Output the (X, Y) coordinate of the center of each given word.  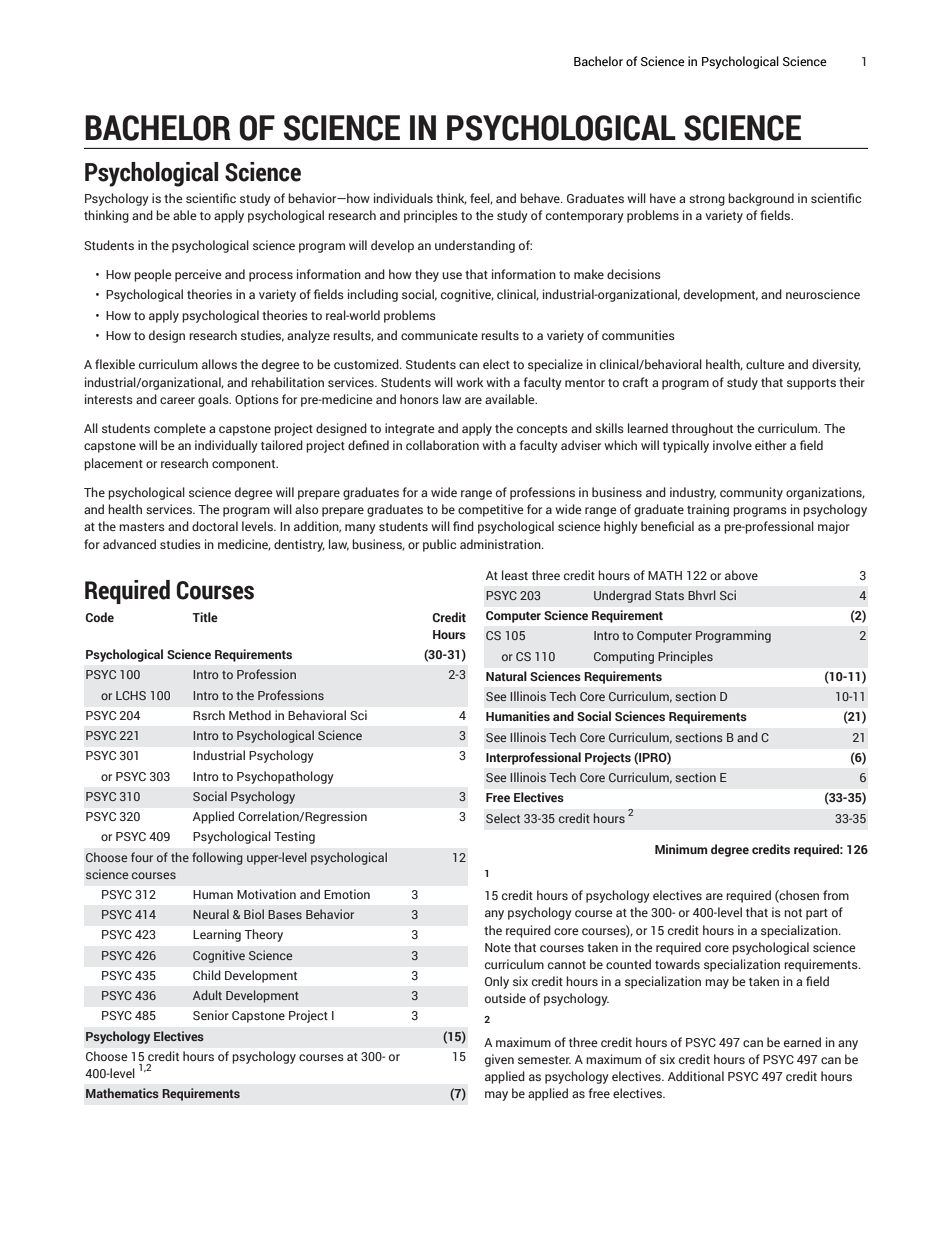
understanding (475, 246)
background (761, 199)
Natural (506, 676)
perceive (198, 275)
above (741, 575)
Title (205, 617)
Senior (211, 1015)
